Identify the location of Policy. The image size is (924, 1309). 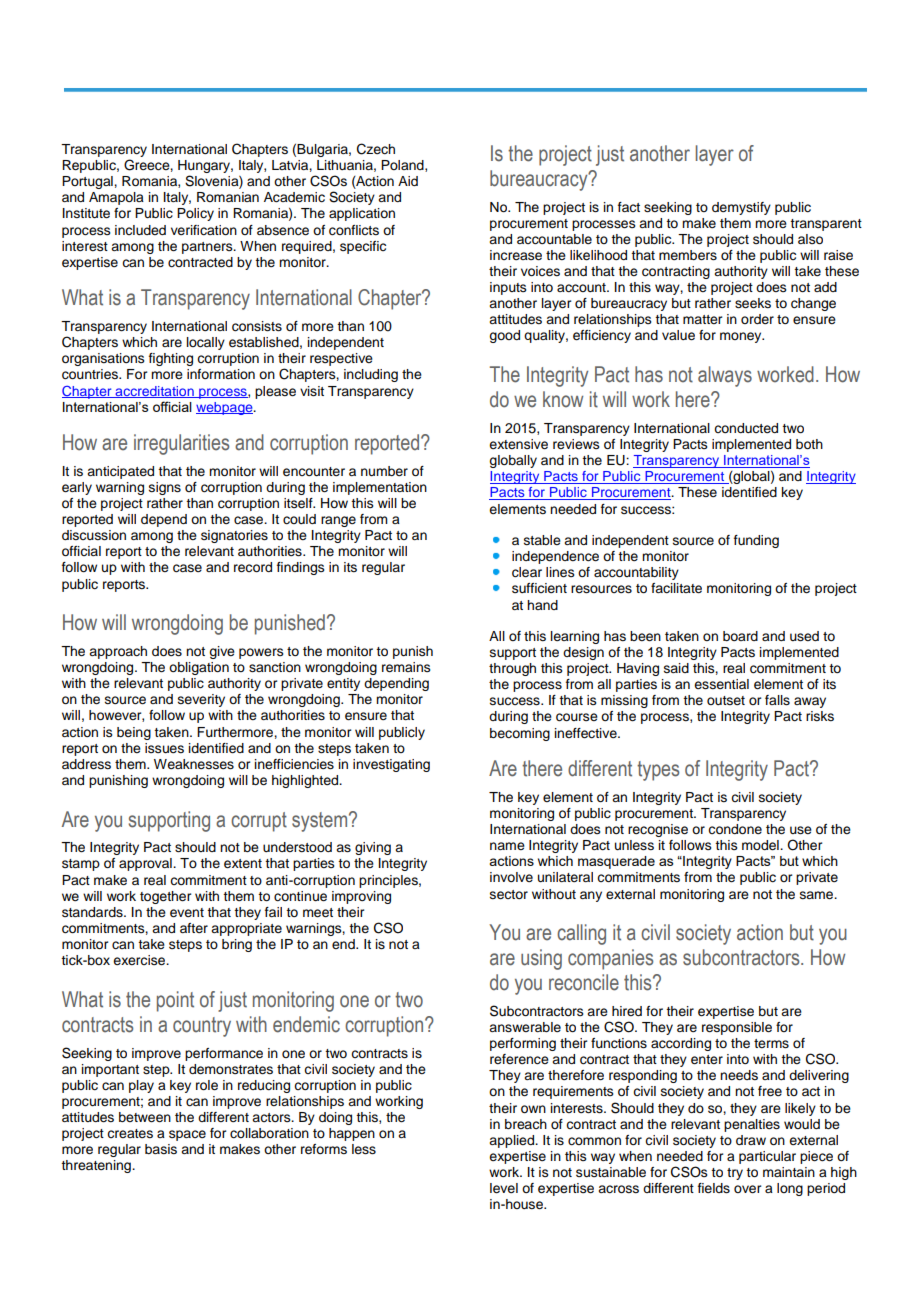
(195, 214).
